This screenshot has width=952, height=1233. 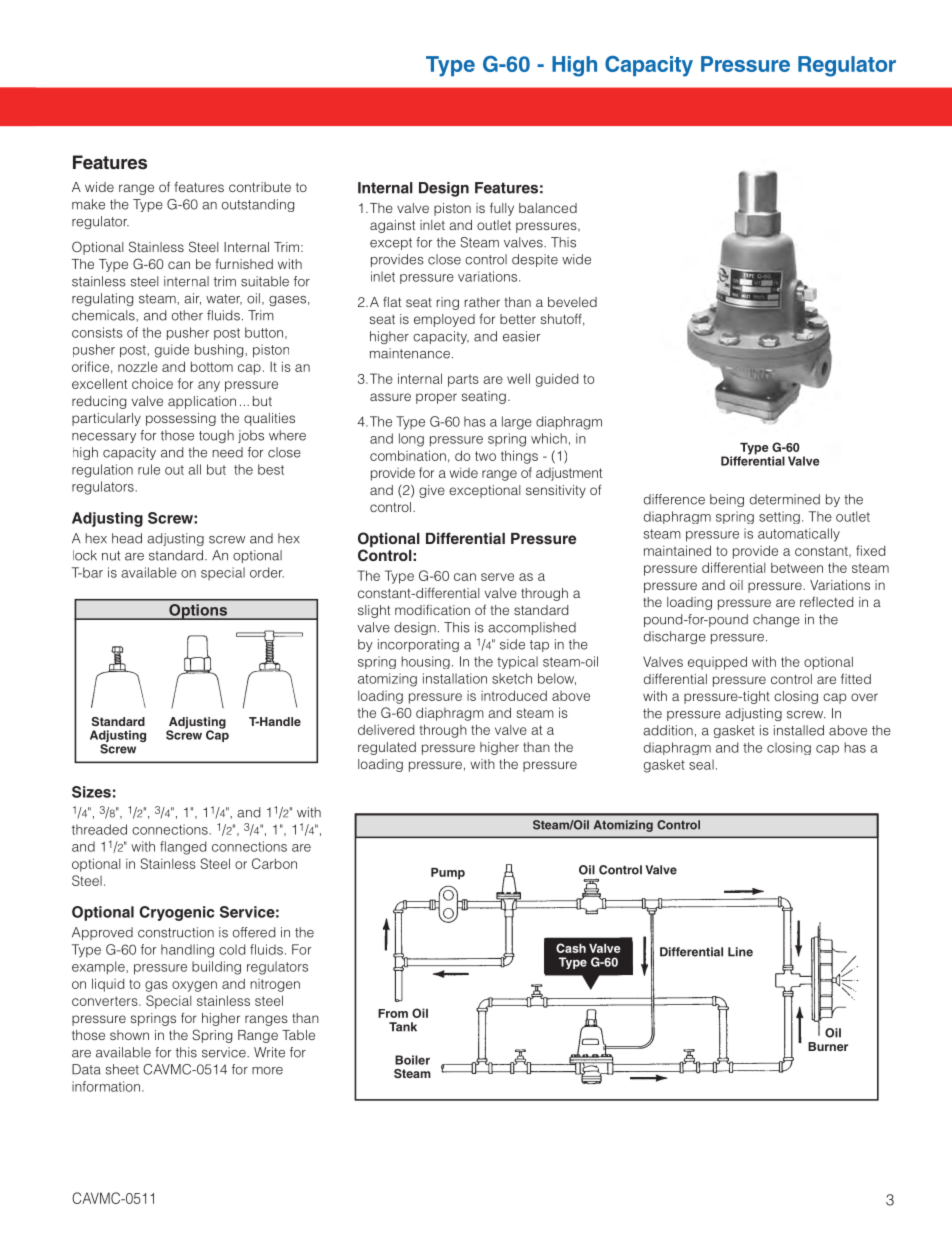 I want to click on outstanding, so click(x=258, y=205).
